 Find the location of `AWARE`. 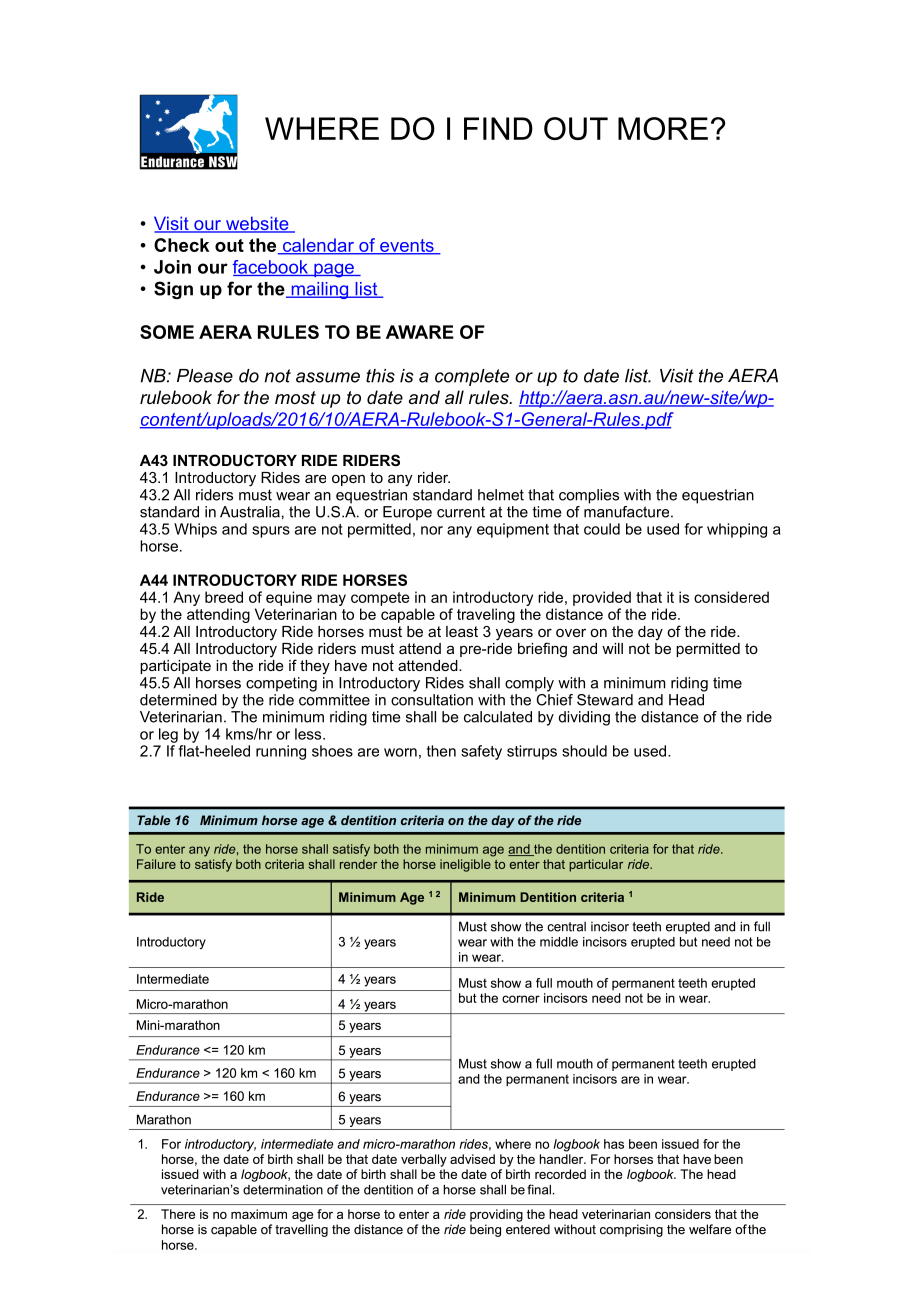

AWARE is located at coordinates (420, 332).
